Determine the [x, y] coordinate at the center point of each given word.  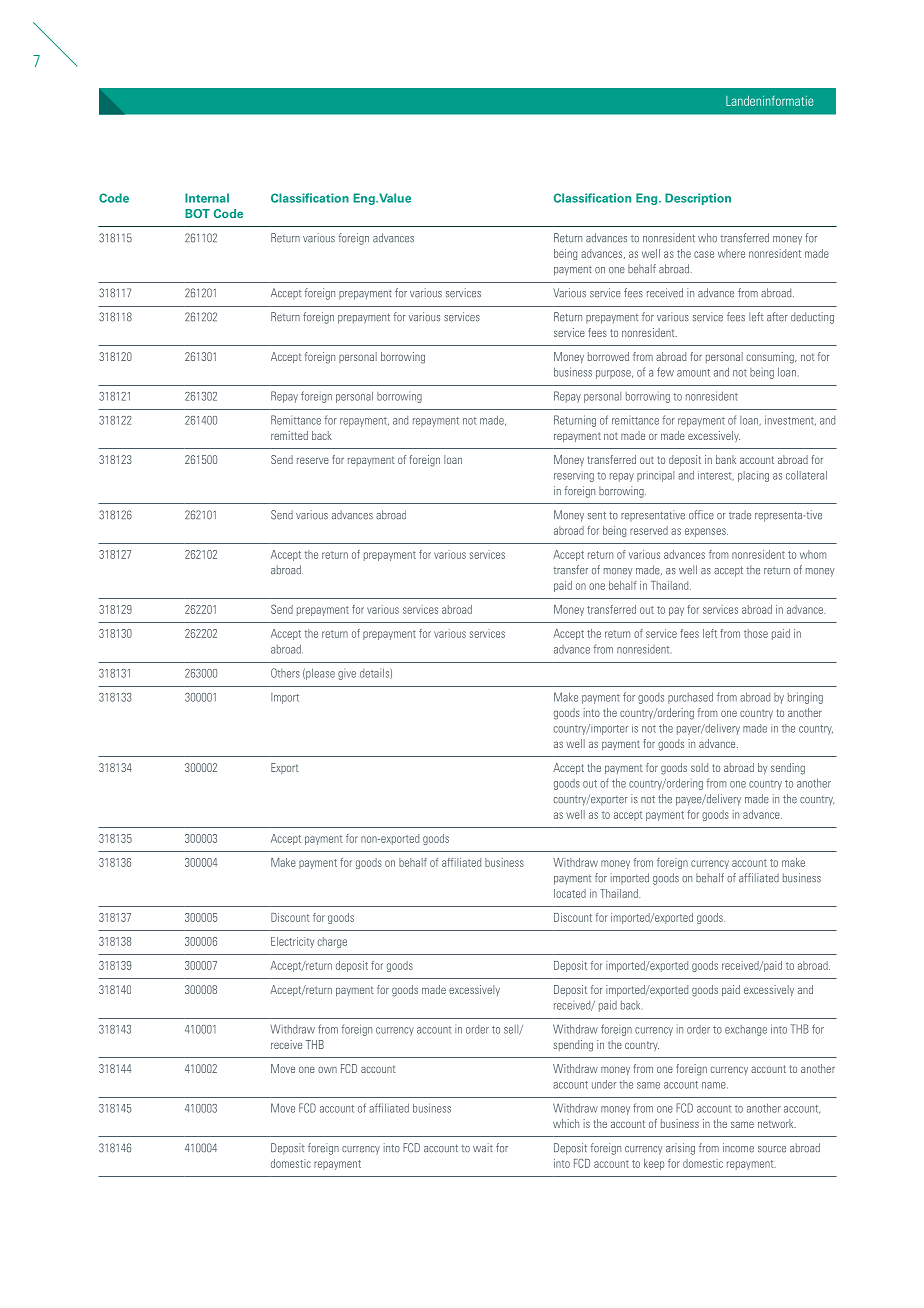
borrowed [608, 356]
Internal [207, 198]
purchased [690, 698]
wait [483, 1148]
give [347, 675]
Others [285, 673]
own [327, 1069]
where [731, 253]
